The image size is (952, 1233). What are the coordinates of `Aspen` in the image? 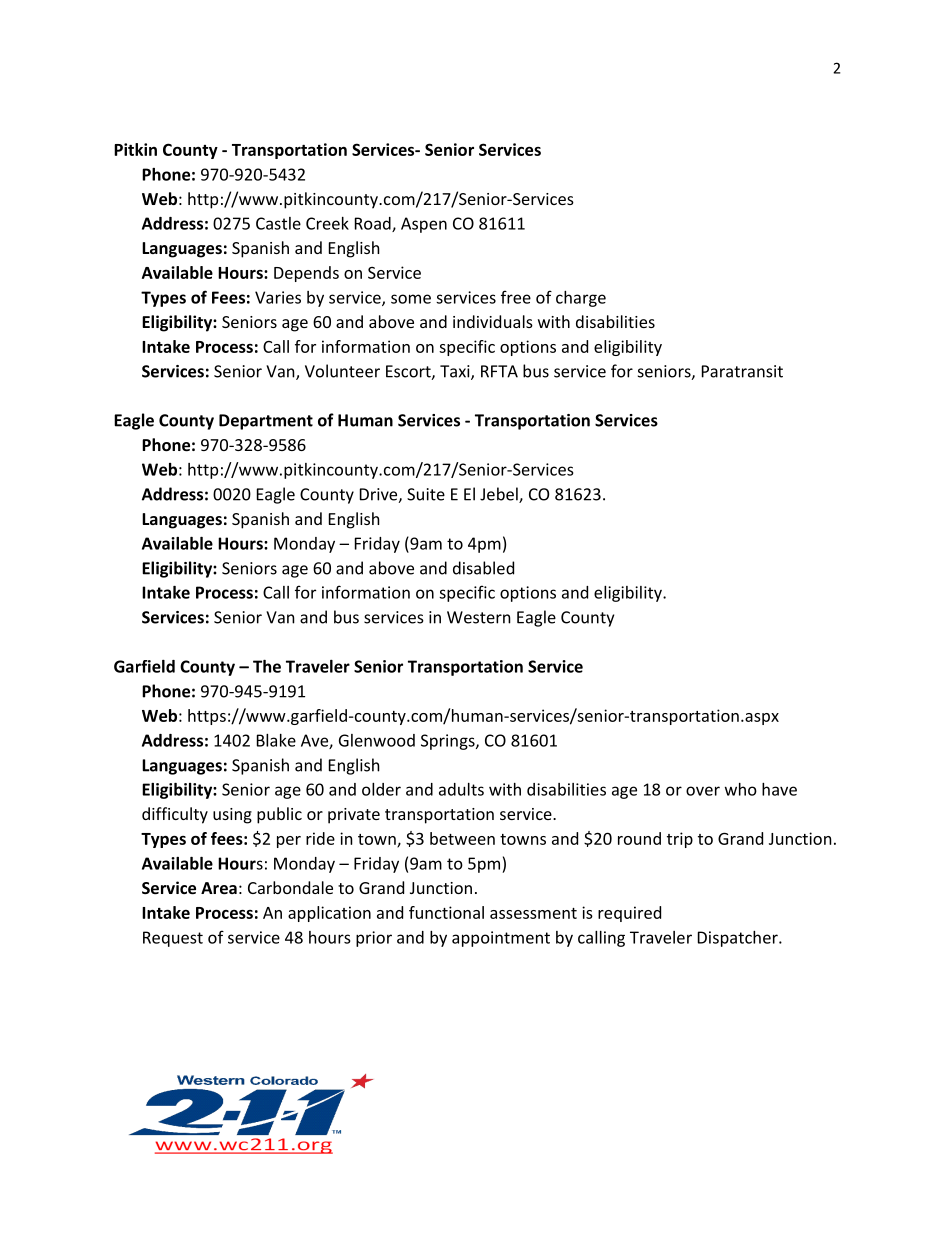 It's located at (424, 225).
